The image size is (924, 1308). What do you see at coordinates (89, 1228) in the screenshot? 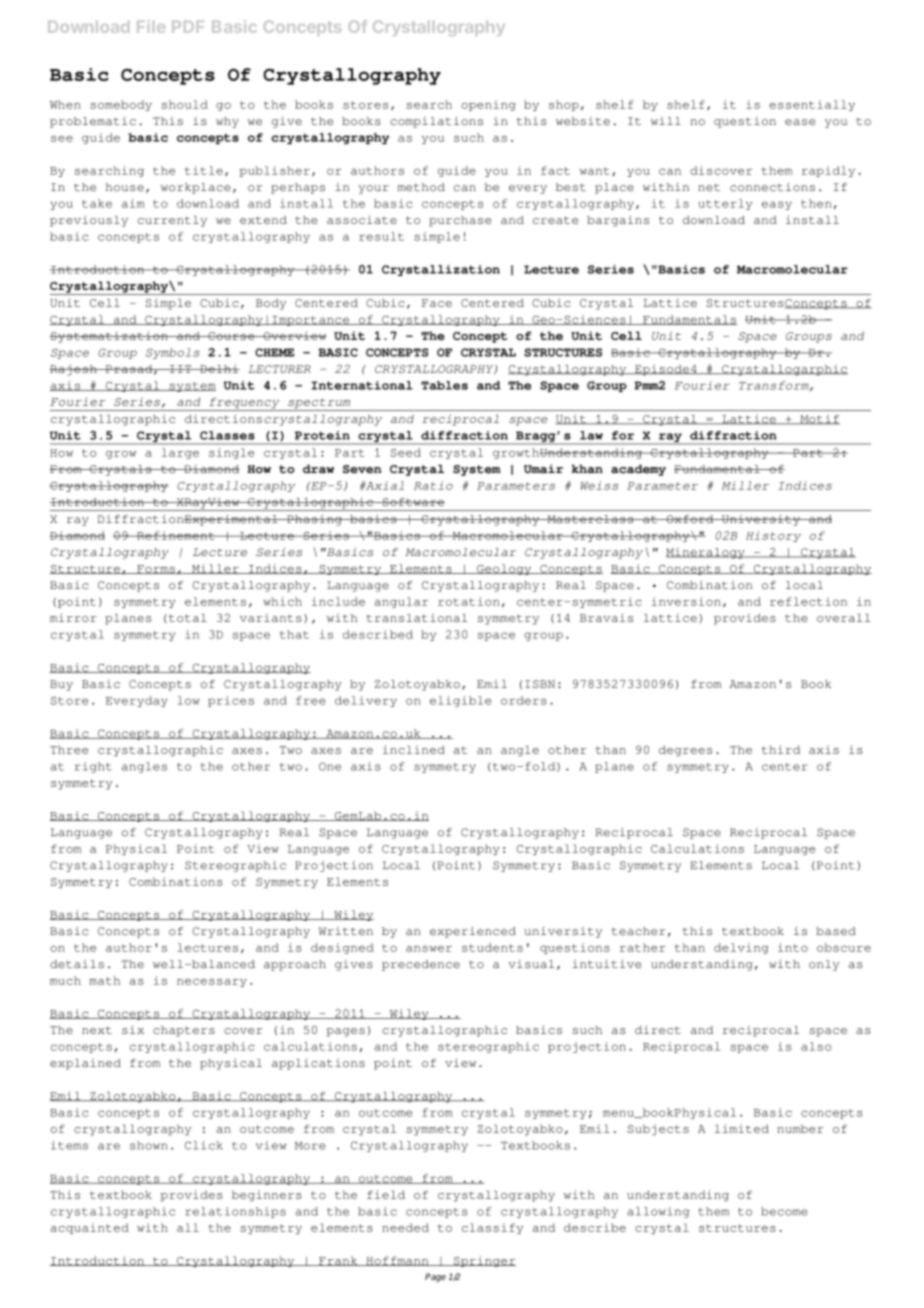
I see `acquainted` at bounding box center [89, 1228].
